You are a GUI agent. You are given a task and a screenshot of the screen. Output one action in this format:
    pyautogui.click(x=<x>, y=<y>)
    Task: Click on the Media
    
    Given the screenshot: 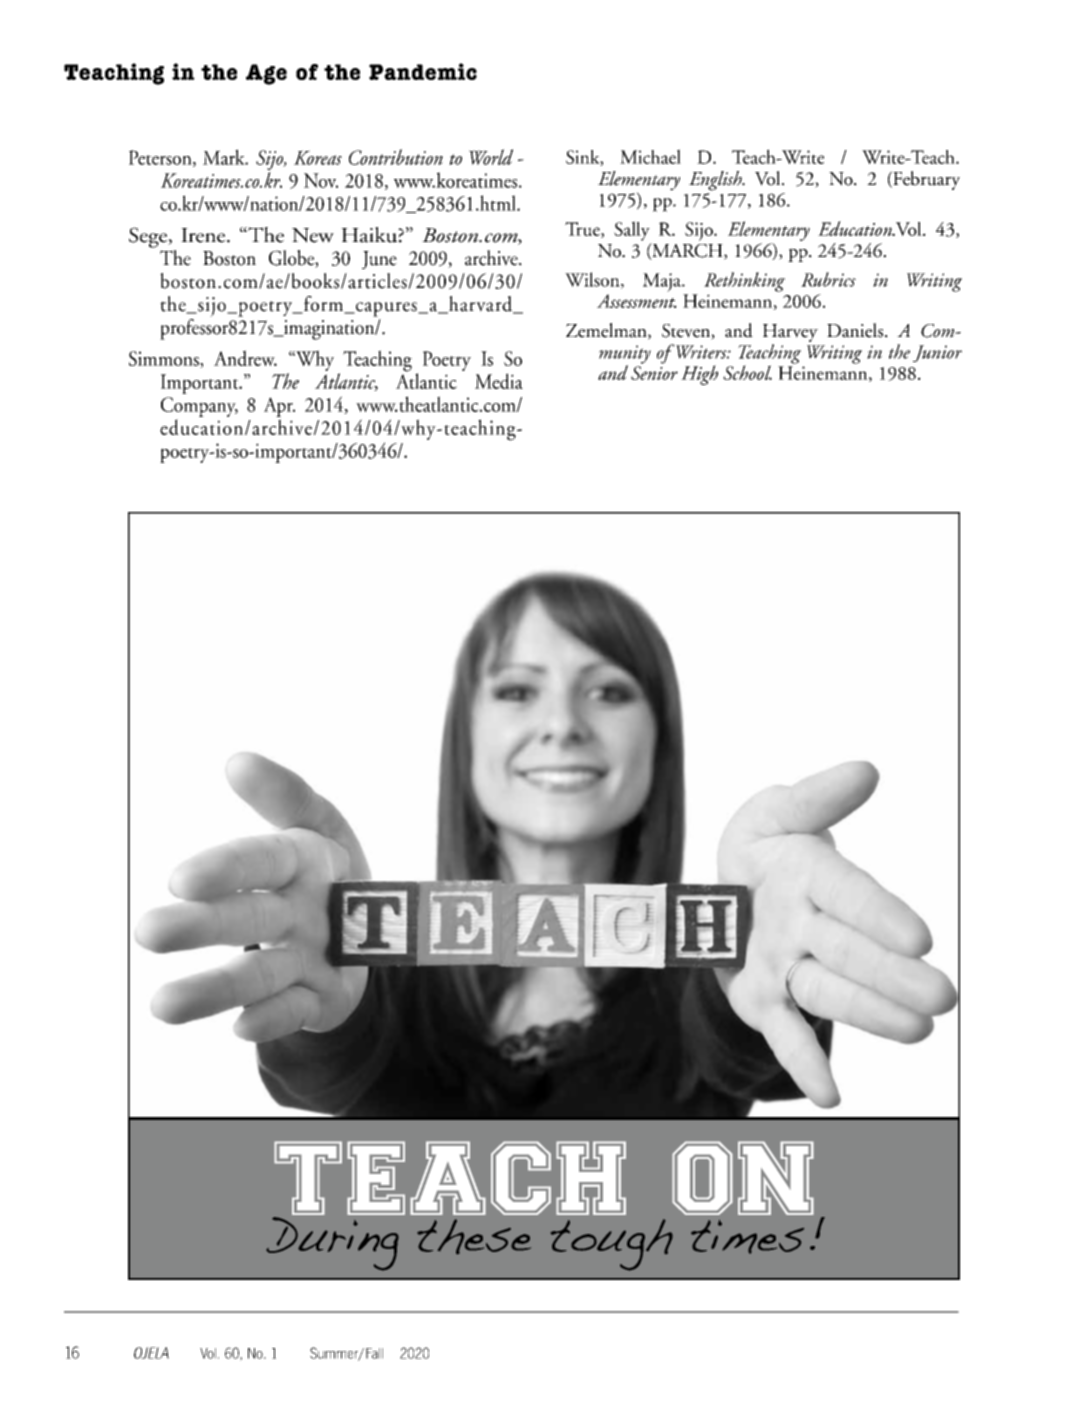 What is the action you would take?
    pyautogui.click(x=499, y=381)
